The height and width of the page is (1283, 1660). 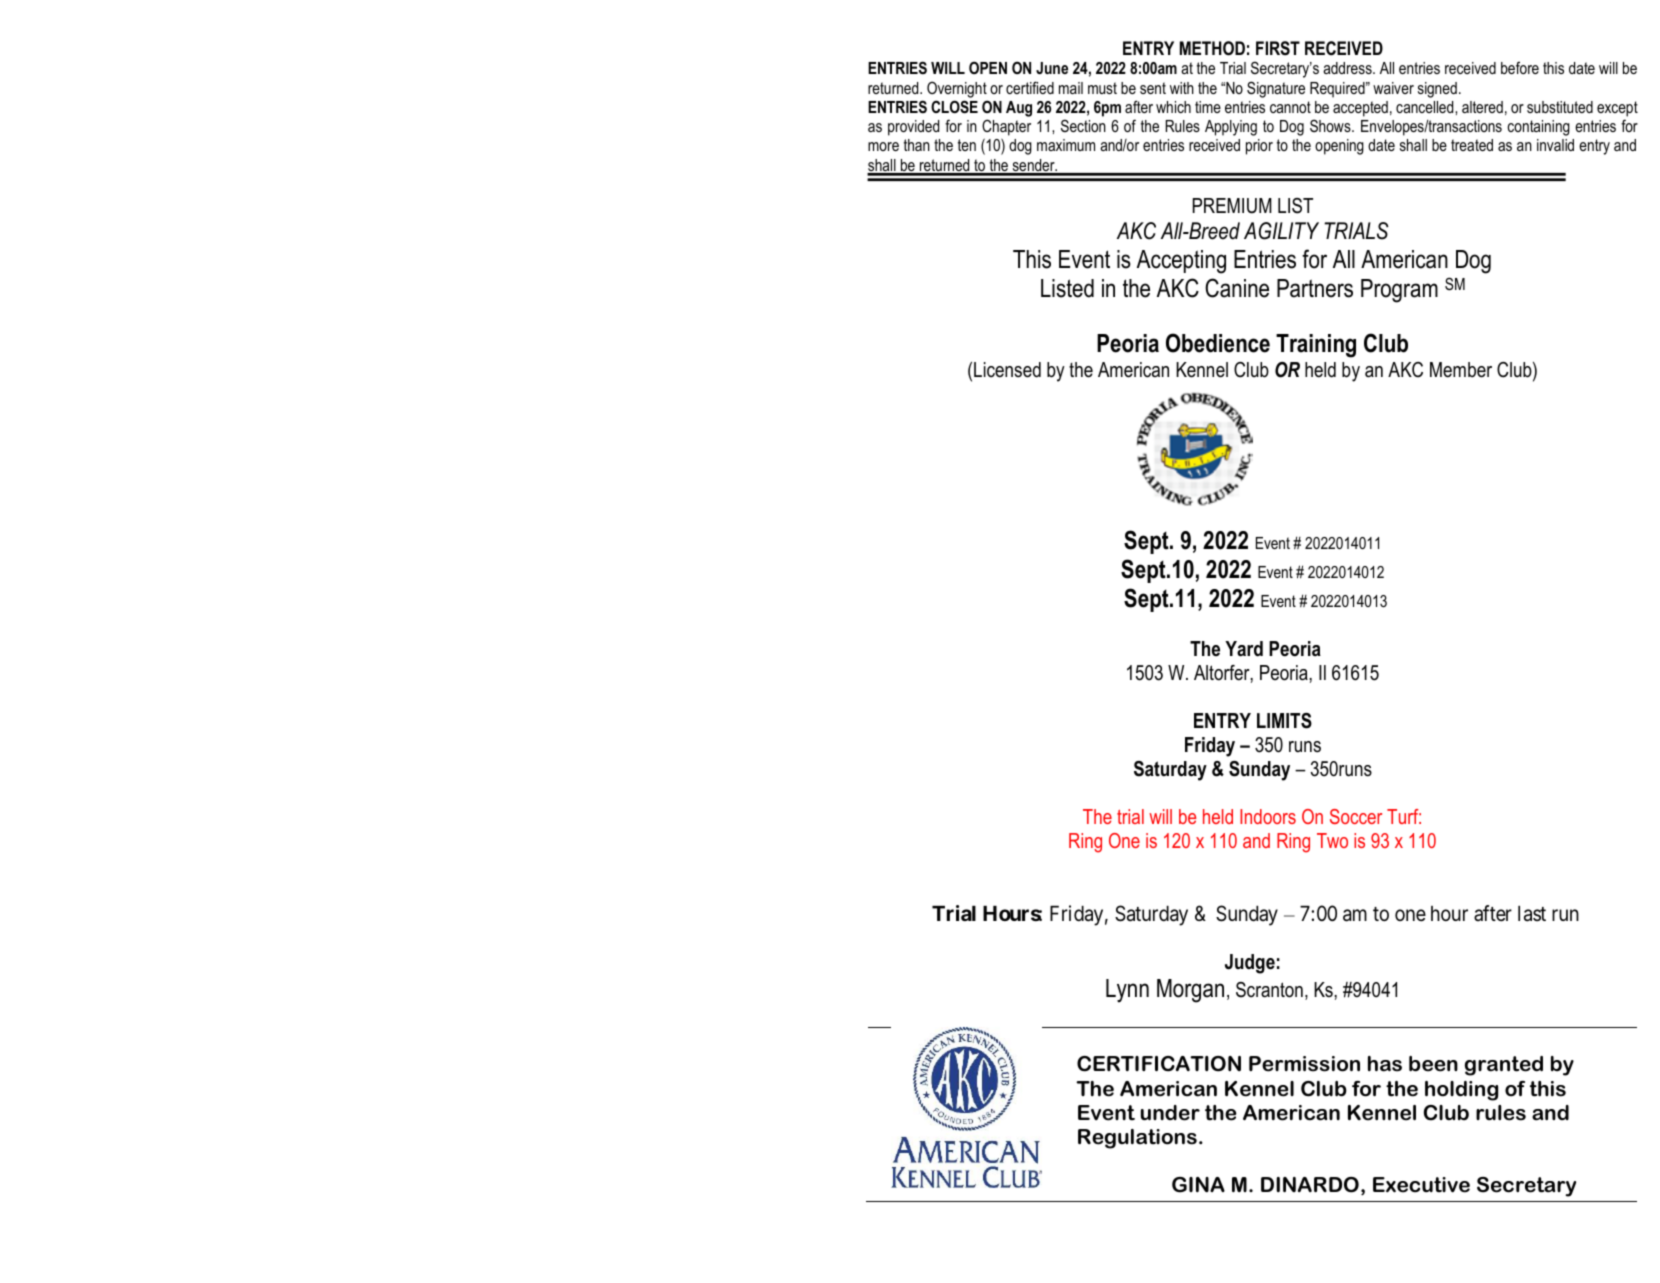 What do you see at coordinates (1356, 816) in the page?
I see `Soccer` at bounding box center [1356, 816].
